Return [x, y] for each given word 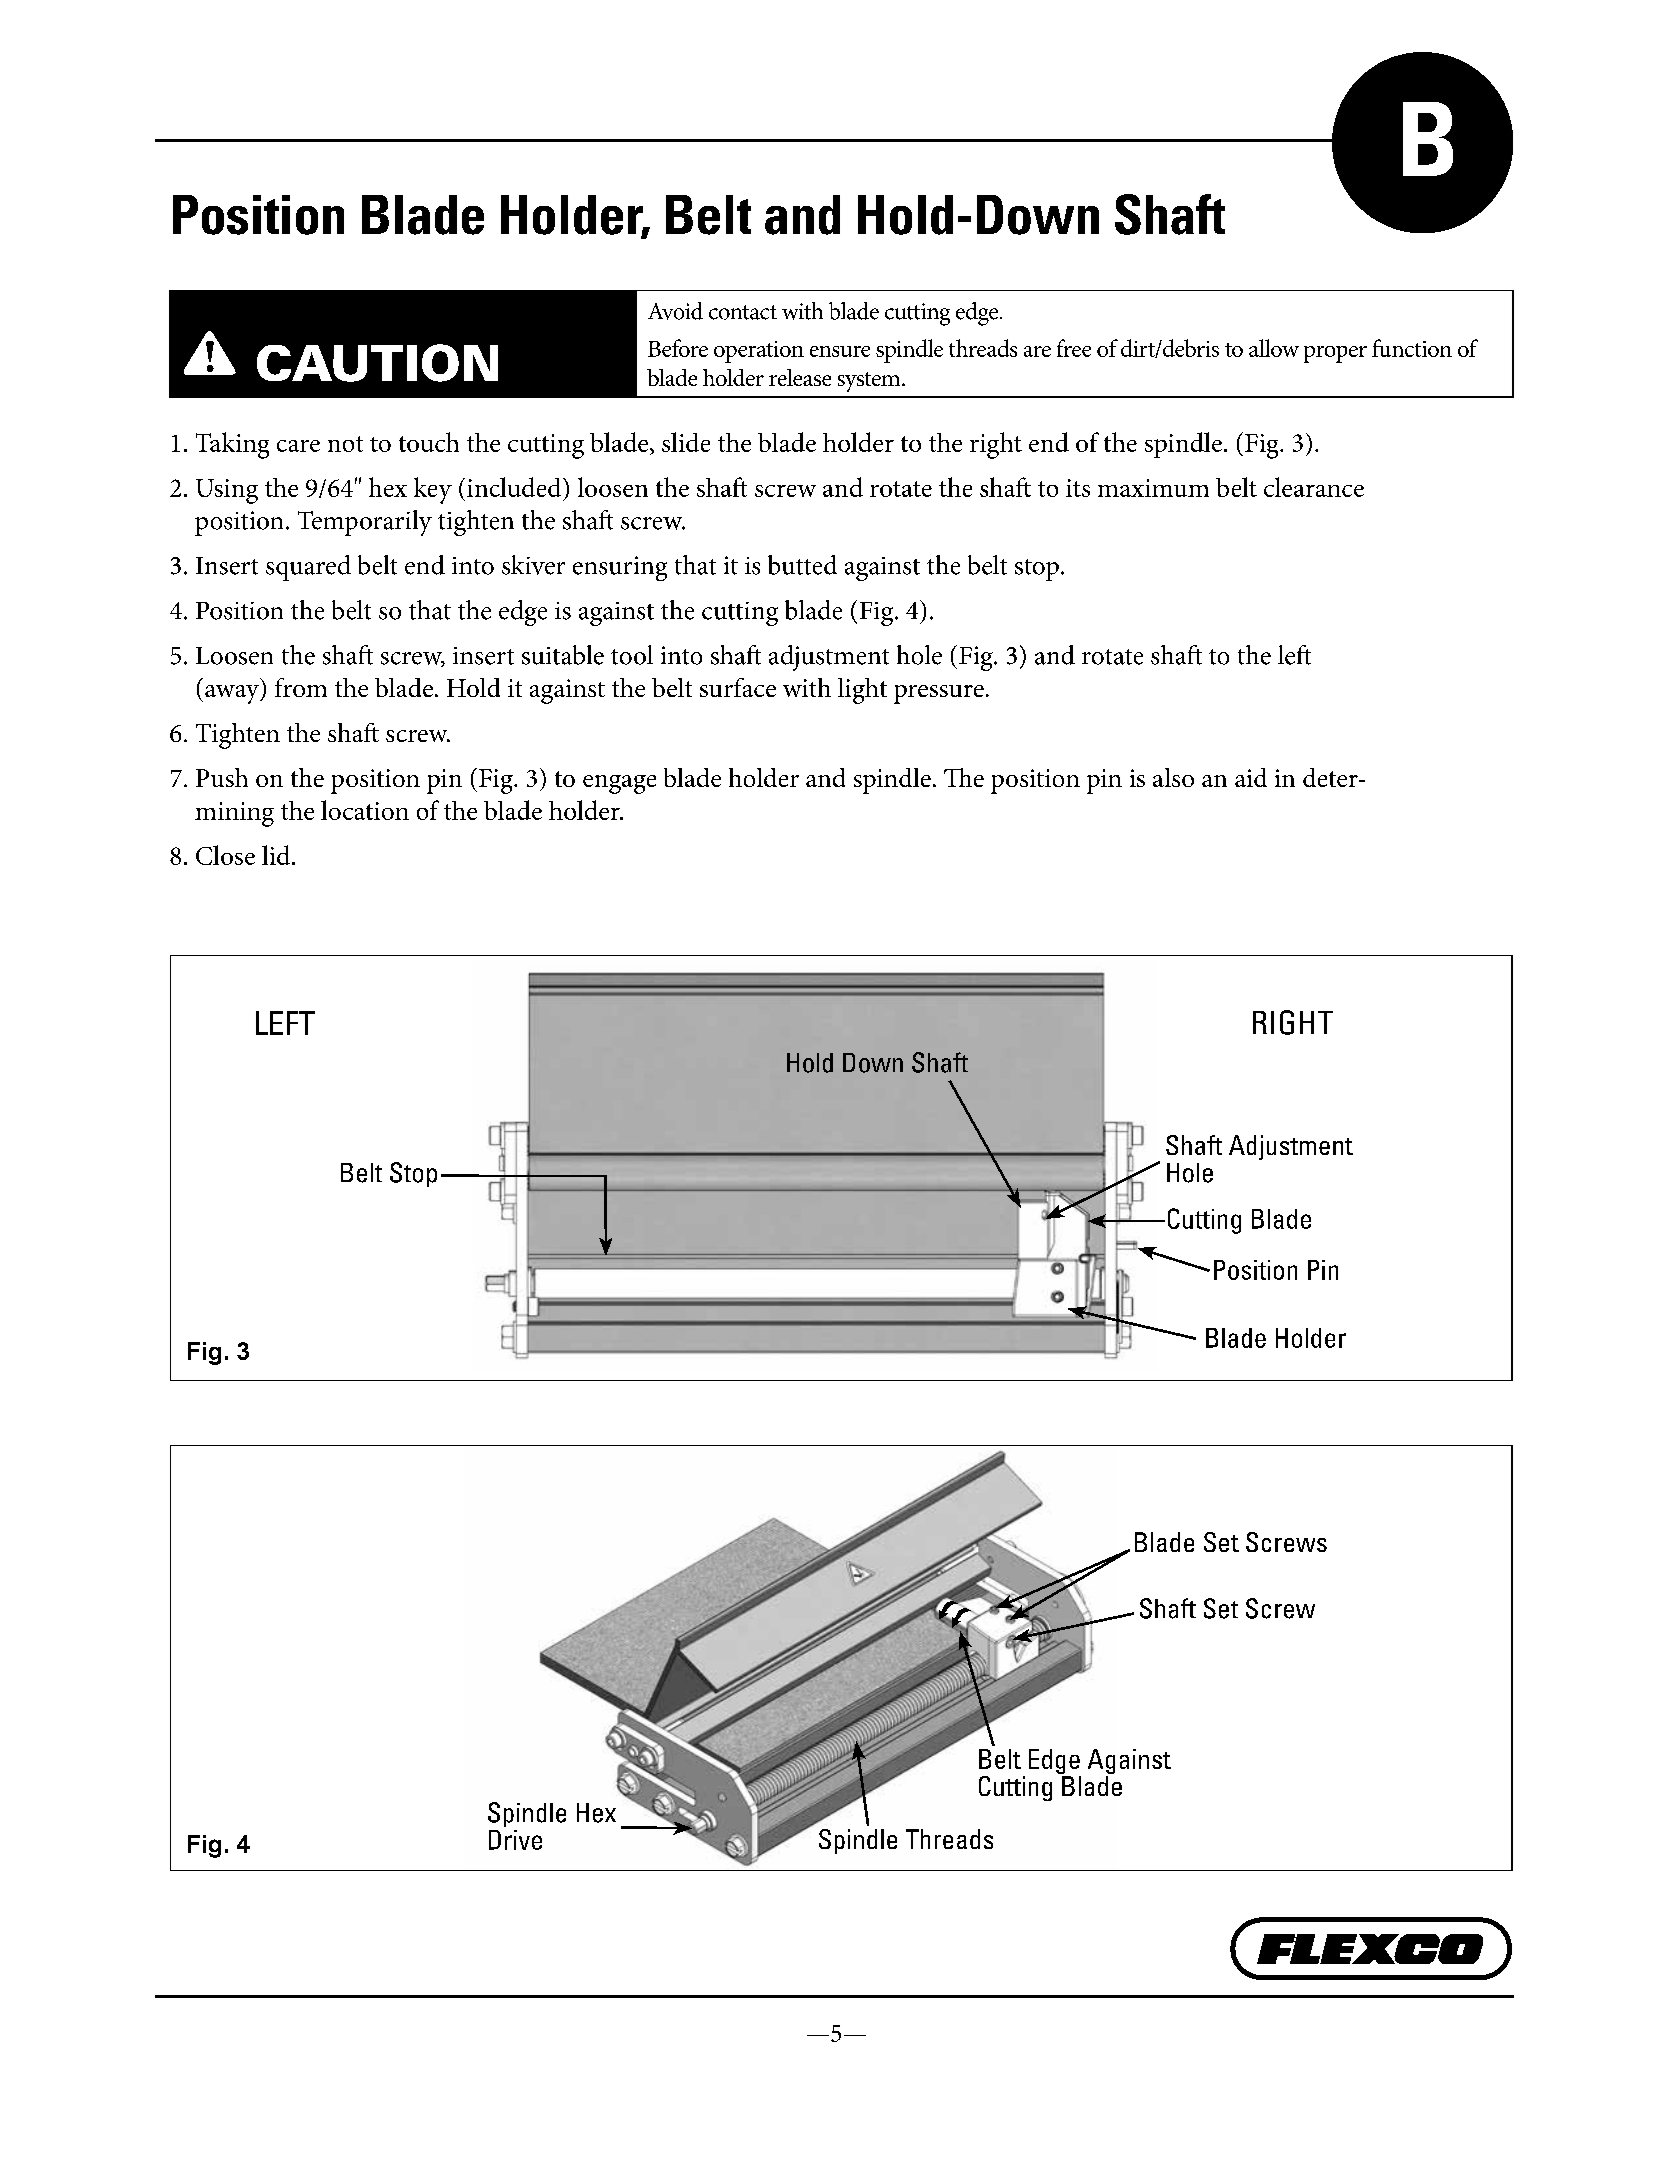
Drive [515, 1840]
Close [225, 855]
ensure [840, 351]
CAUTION [377, 363]
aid [1251, 777]
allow [1274, 348]
